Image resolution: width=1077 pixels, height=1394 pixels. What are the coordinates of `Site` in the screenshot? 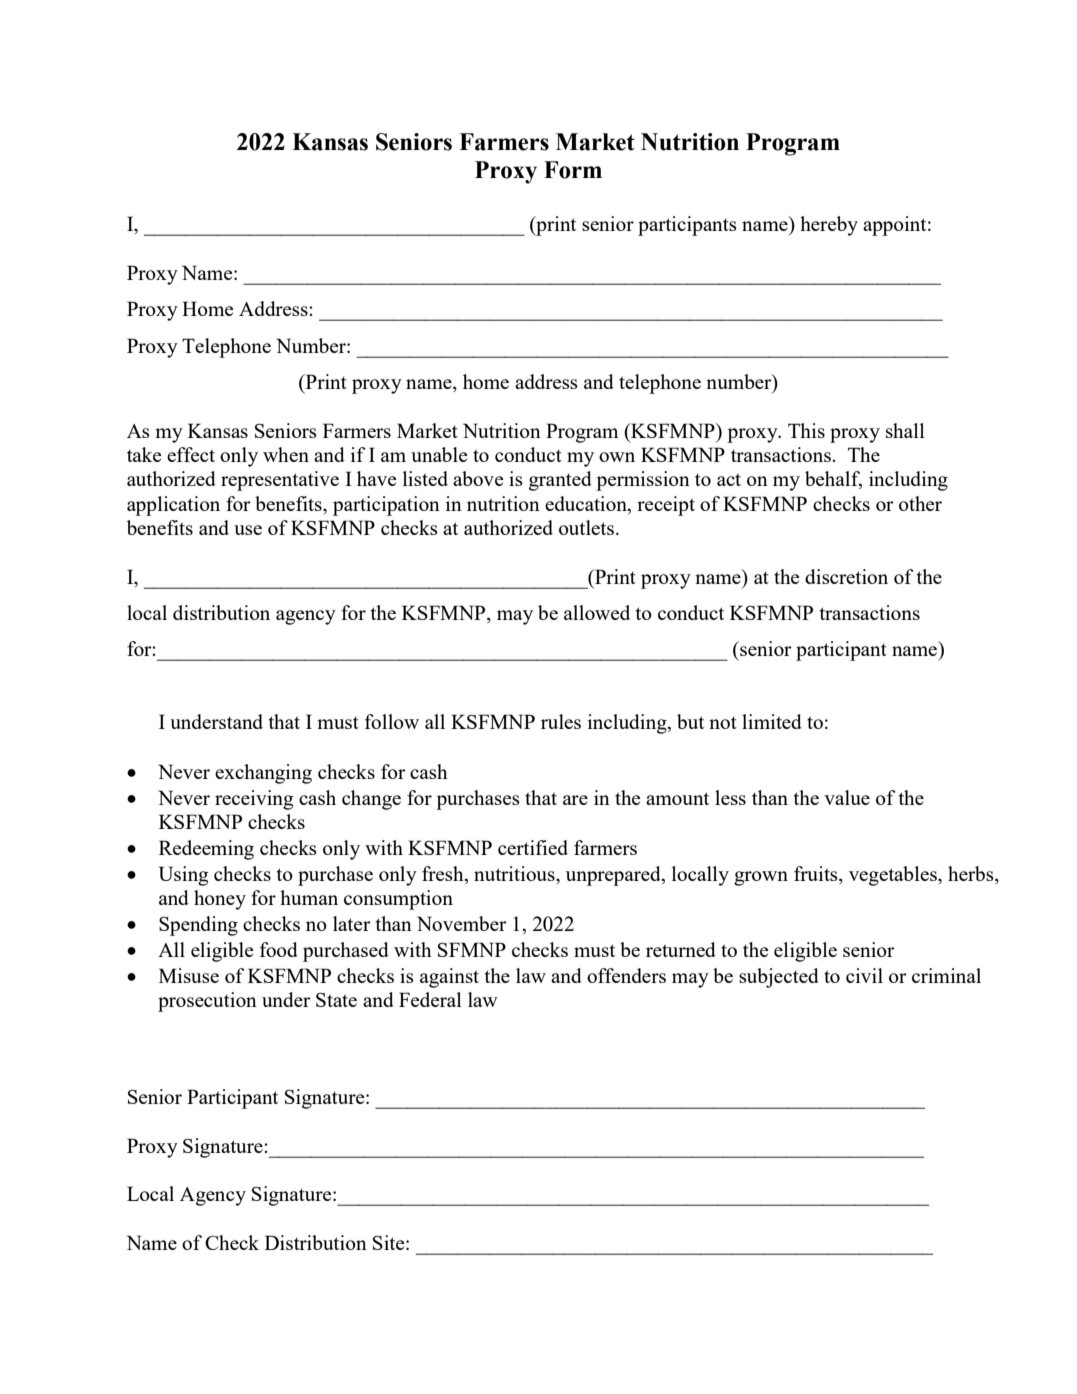 It's located at (390, 1242).
